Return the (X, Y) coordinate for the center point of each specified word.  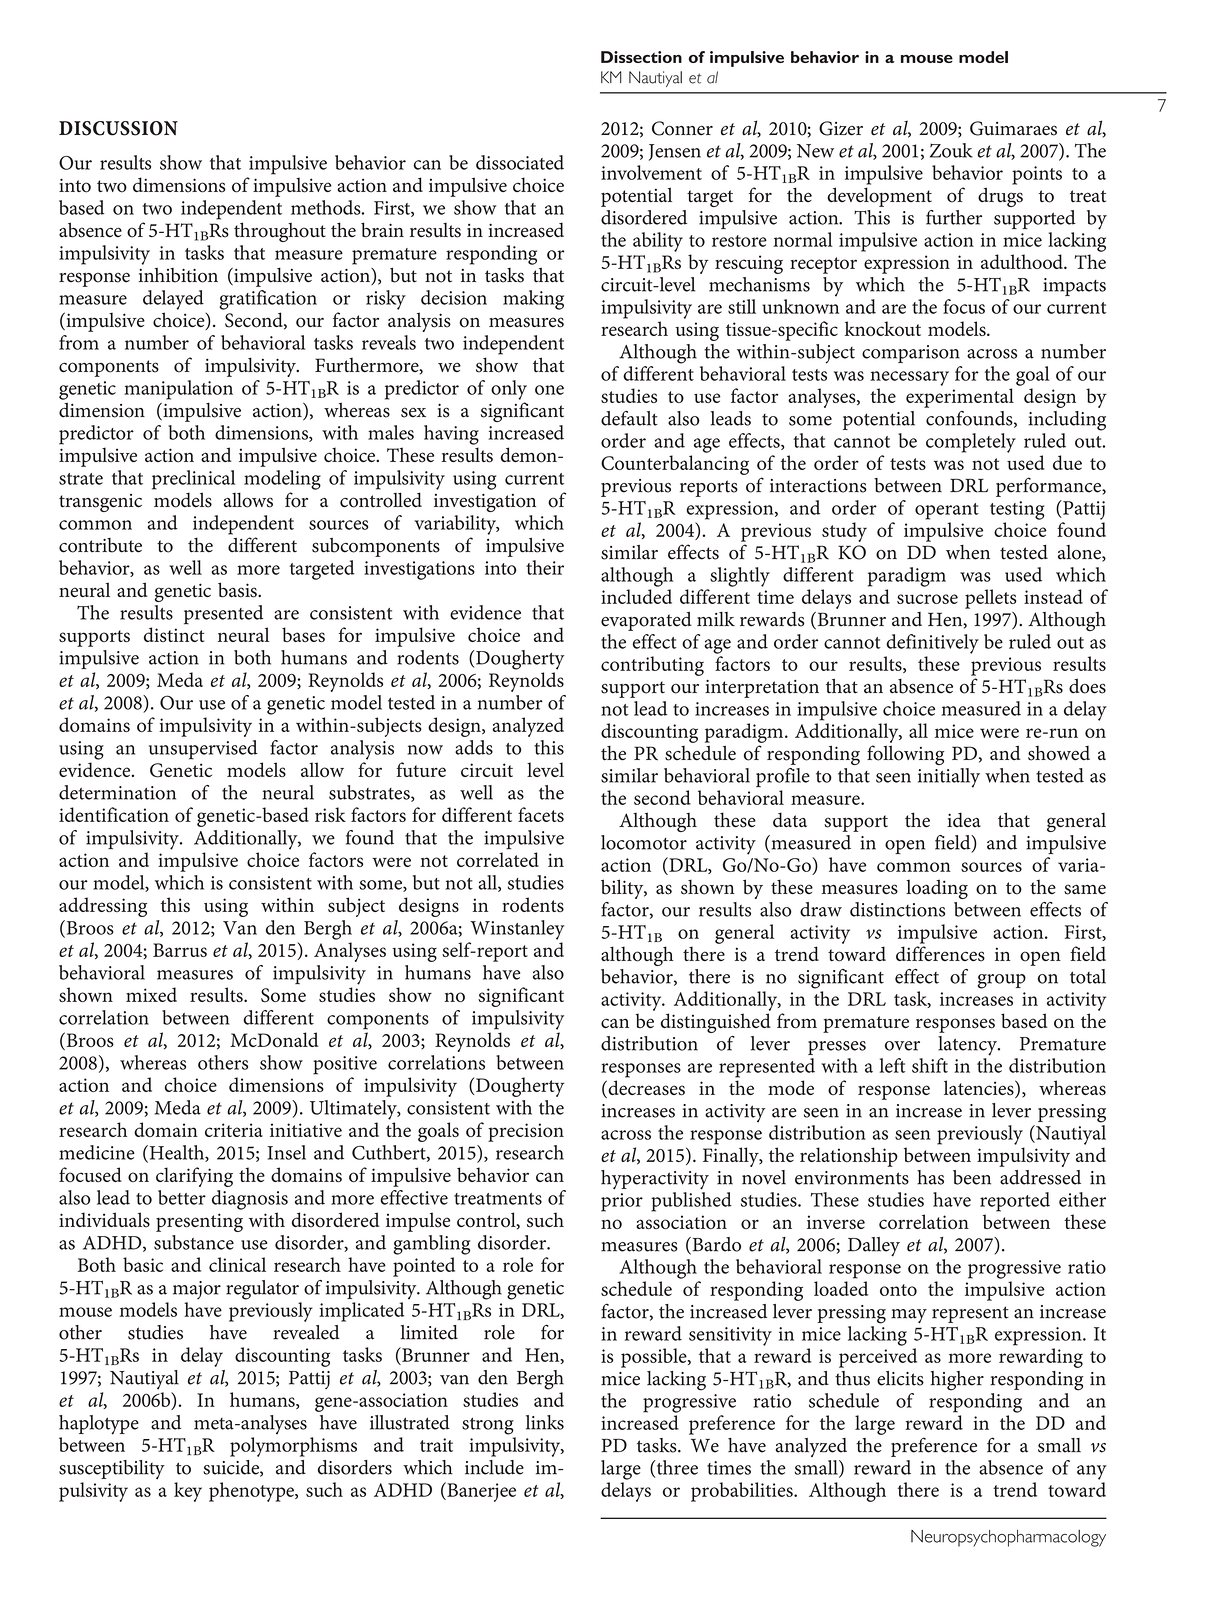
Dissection (641, 57)
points (1037, 175)
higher (957, 1381)
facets (541, 814)
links (545, 1422)
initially (949, 778)
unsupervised (203, 750)
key (188, 1492)
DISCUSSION (118, 128)
